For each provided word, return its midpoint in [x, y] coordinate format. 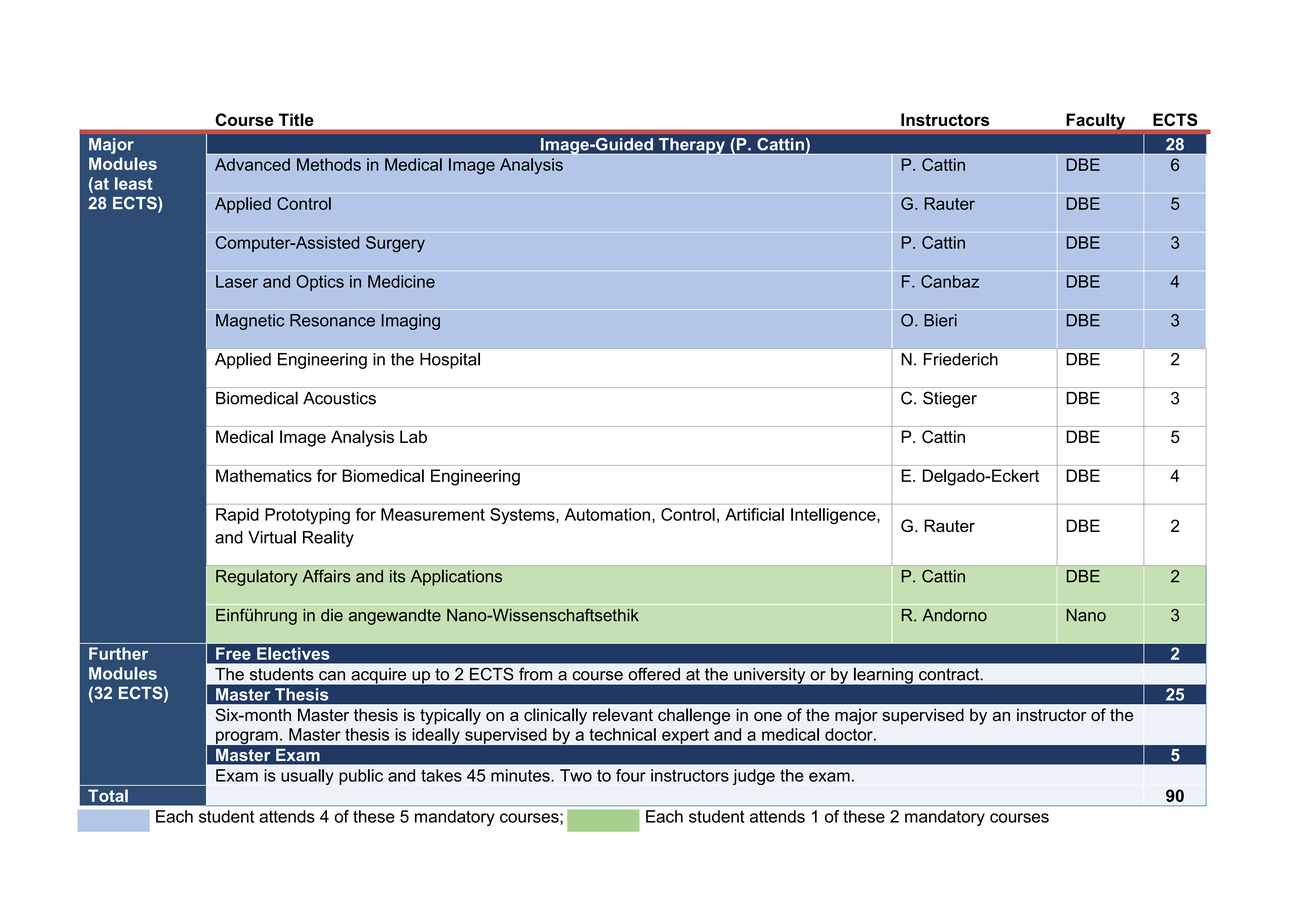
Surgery [395, 244]
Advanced [252, 164]
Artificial [754, 514]
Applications [456, 578]
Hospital [450, 360]
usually [307, 777]
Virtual [272, 537]
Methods [329, 164]
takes [441, 775]
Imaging [410, 322]
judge [754, 777]
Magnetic [250, 322]
